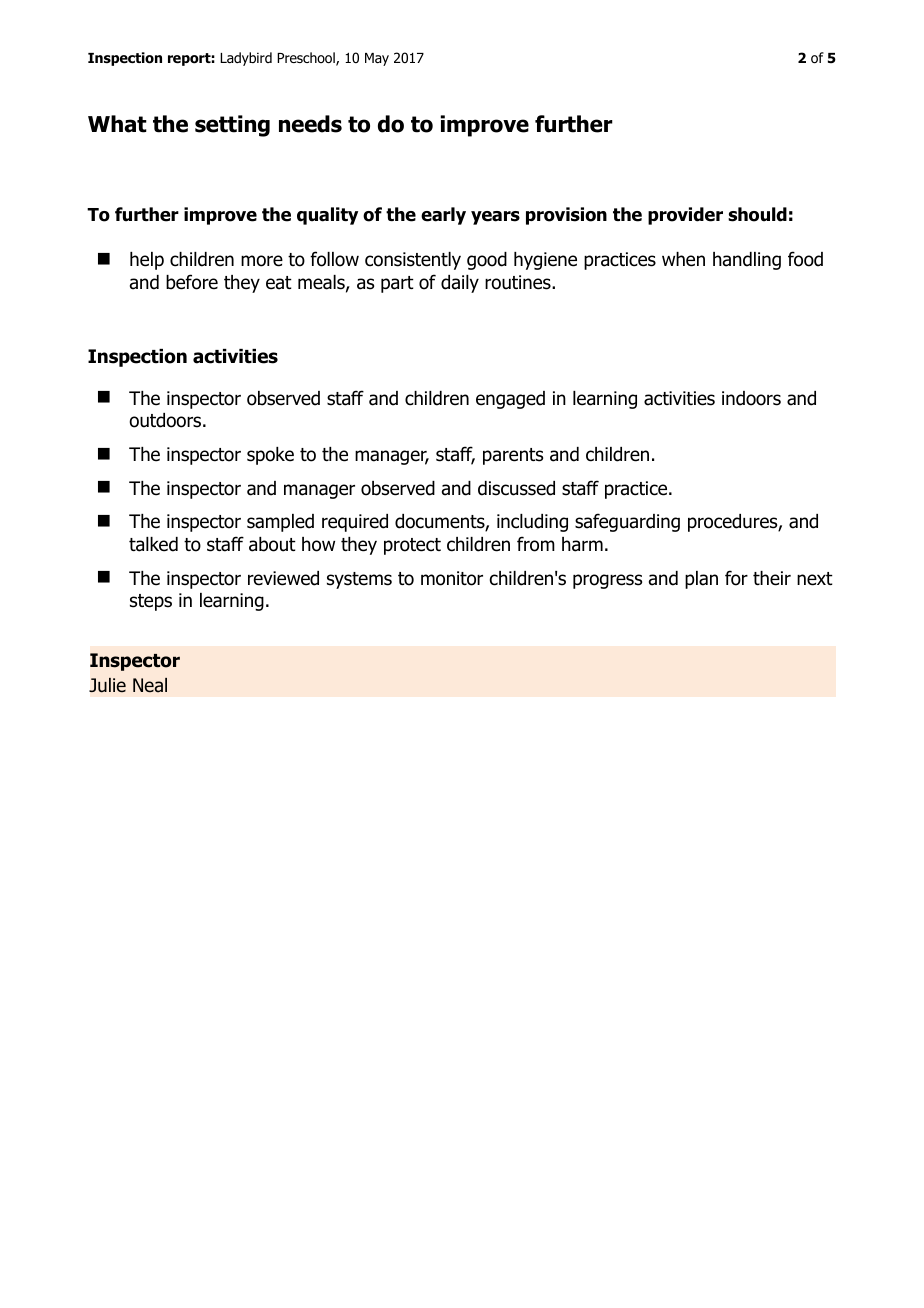 The image size is (924, 1308). Describe the element at coordinates (701, 580) in the document. I see `plan` at that location.
